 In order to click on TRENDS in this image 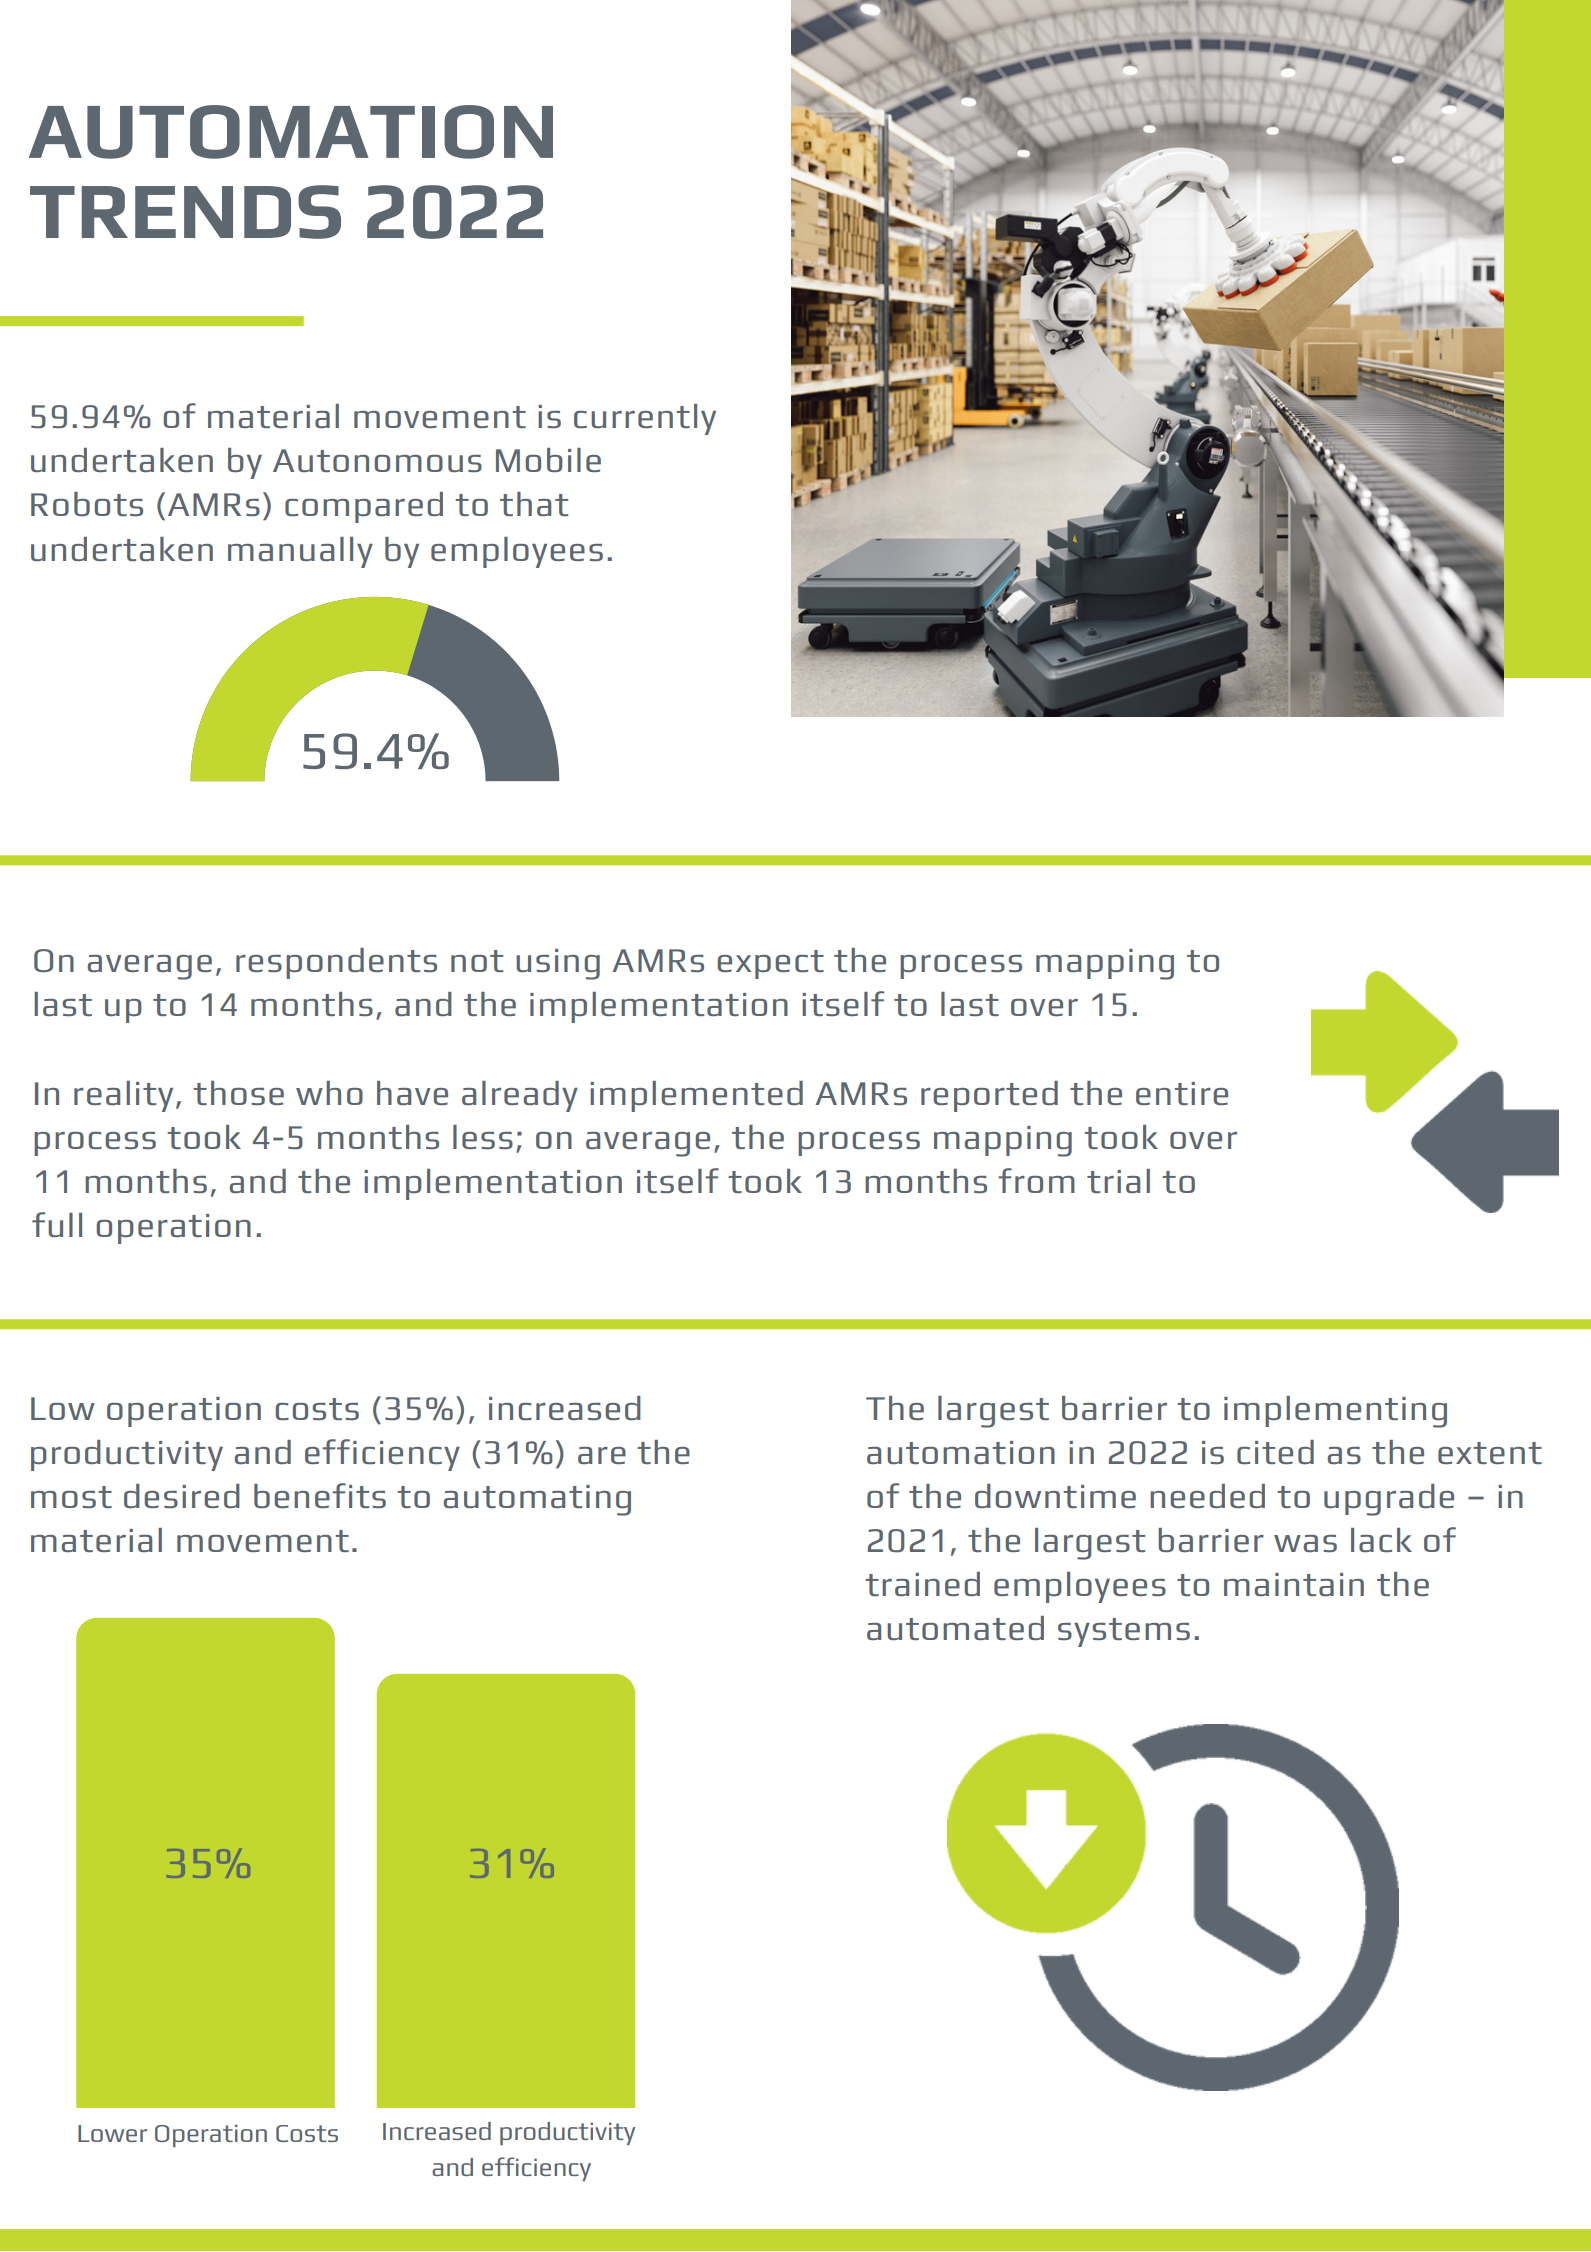, I will do `click(185, 212)`.
